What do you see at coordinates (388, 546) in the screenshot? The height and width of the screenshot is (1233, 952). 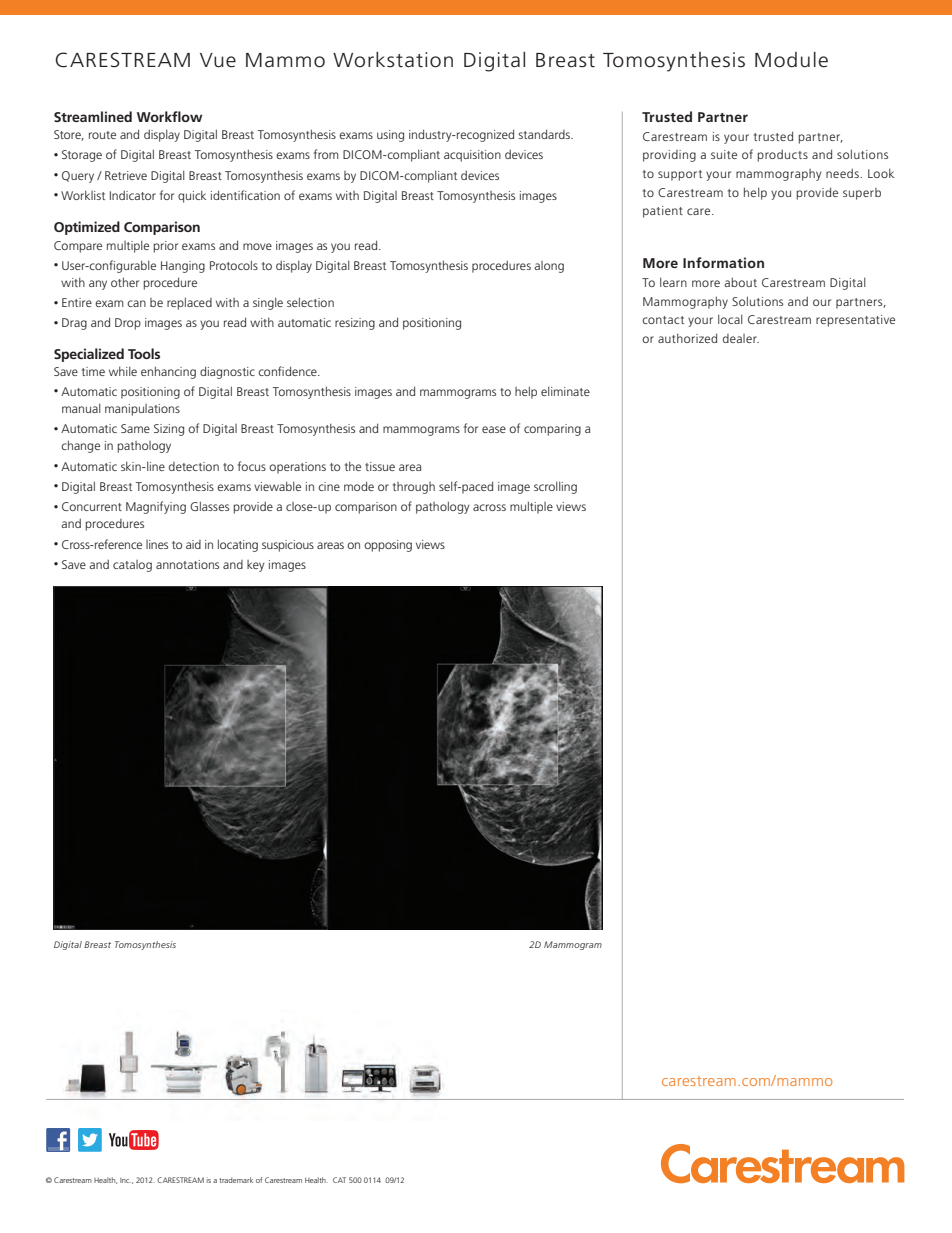 I see `opposing` at bounding box center [388, 546].
